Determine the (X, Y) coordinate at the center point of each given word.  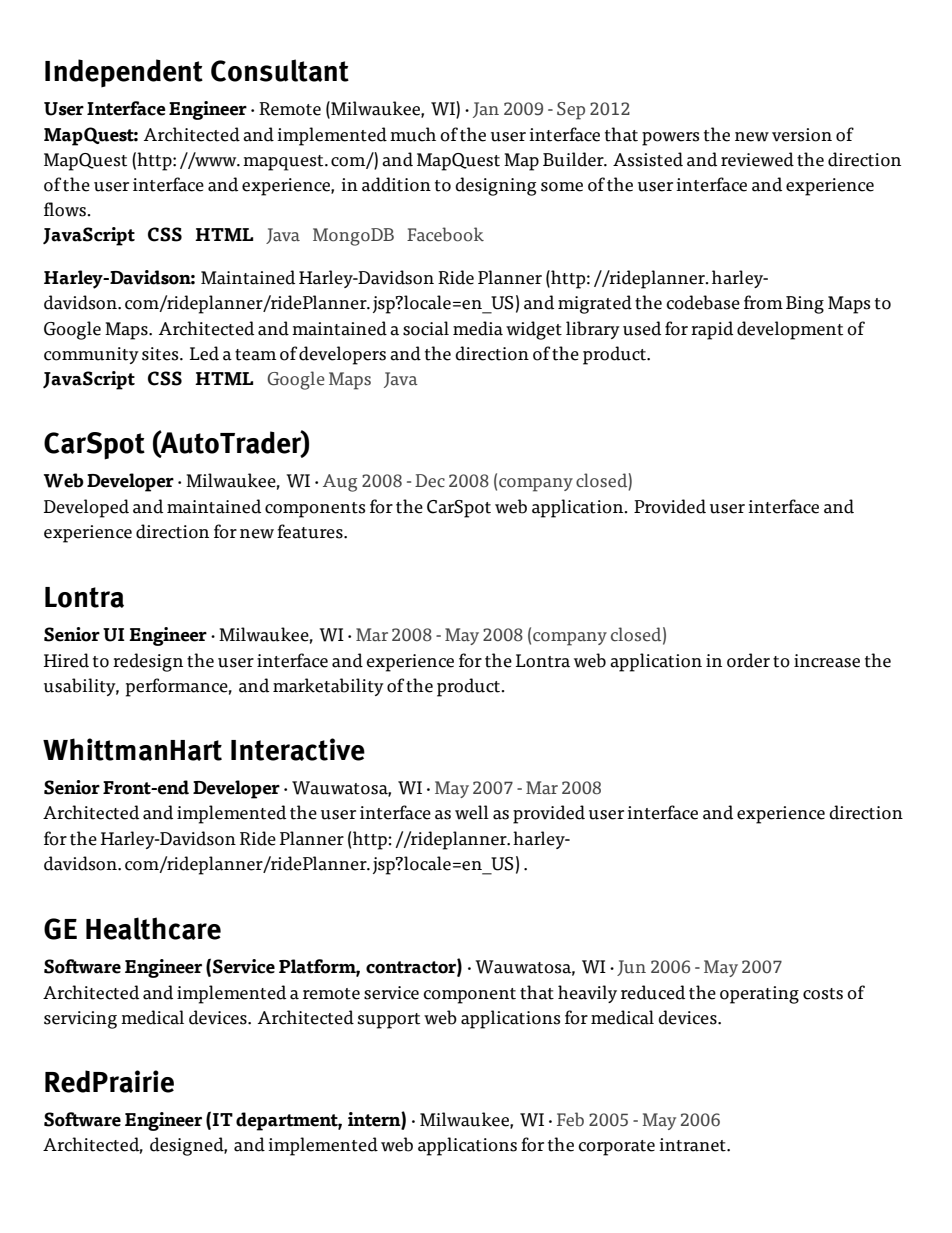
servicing (80, 1020)
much (413, 134)
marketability (328, 687)
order (748, 660)
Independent (124, 73)
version (802, 135)
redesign (148, 662)
